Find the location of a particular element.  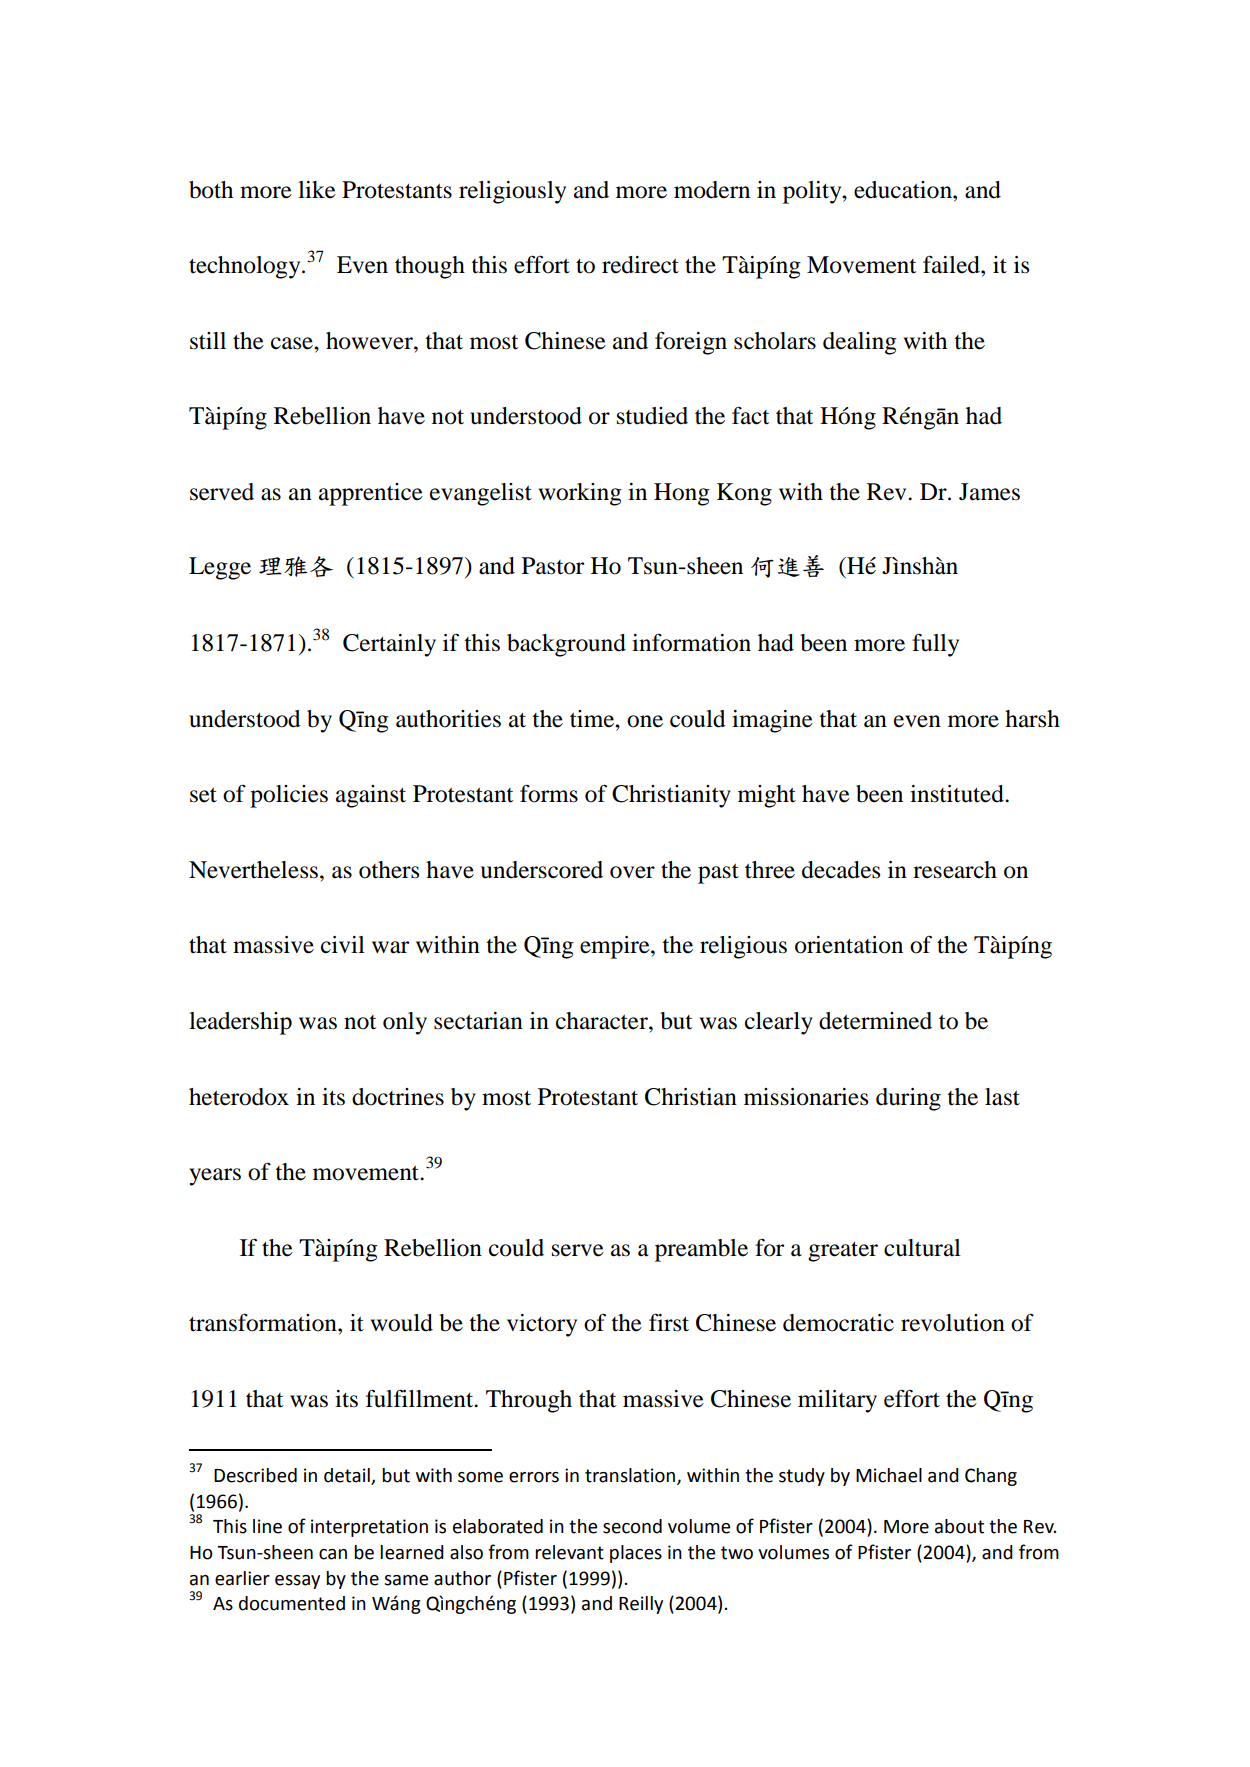

character is located at coordinates (603, 1021).
